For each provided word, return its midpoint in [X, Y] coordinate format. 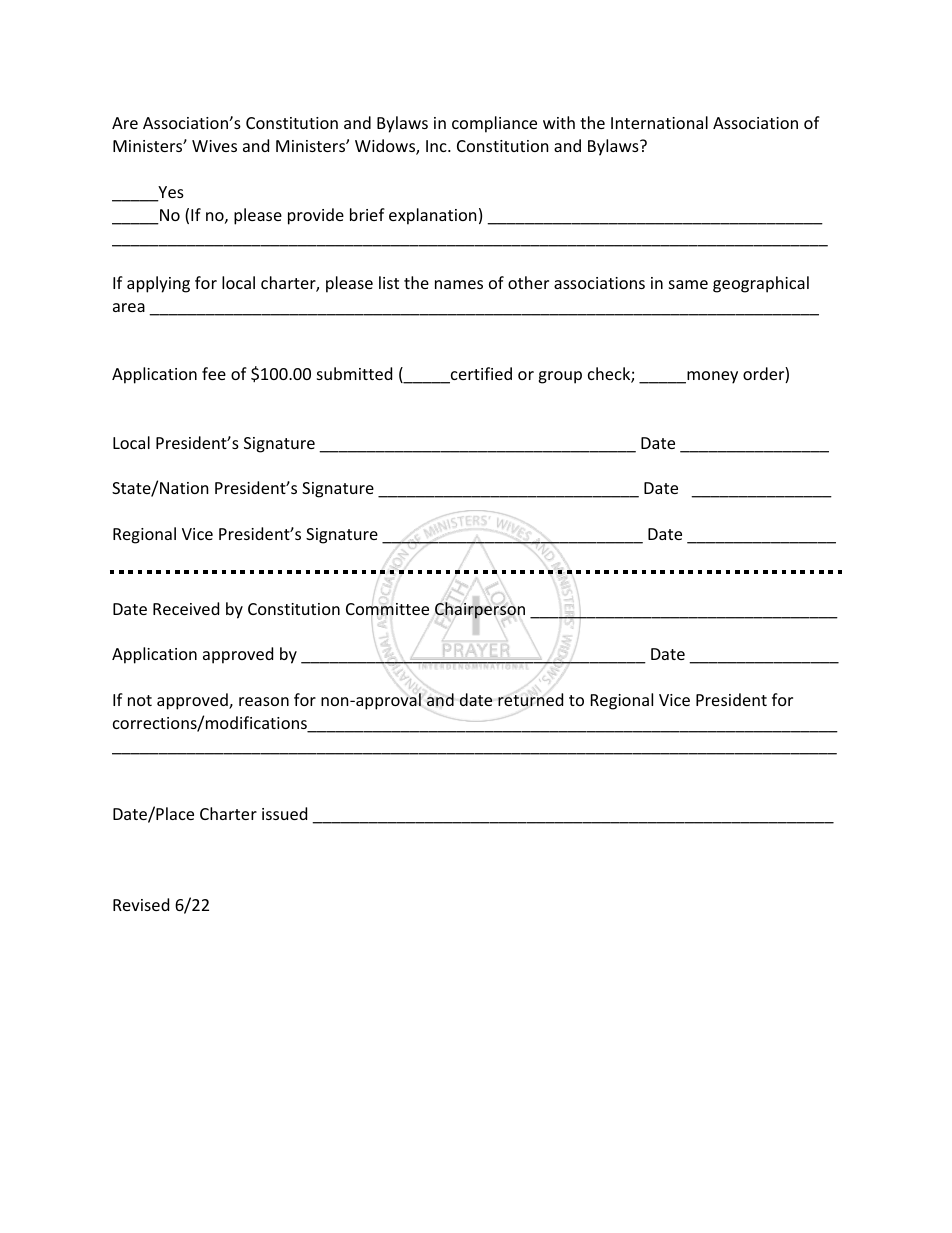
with [559, 122]
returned [530, 699]
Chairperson [480, 610]
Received [186, 608]
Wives [214, 146]
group [560, 377]
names [459, 284]
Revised [141, 904]
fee [214, 373]
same [688, 284]
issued [284, 813]
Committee [387, 610]
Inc [437, 146]
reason [264, 701]
